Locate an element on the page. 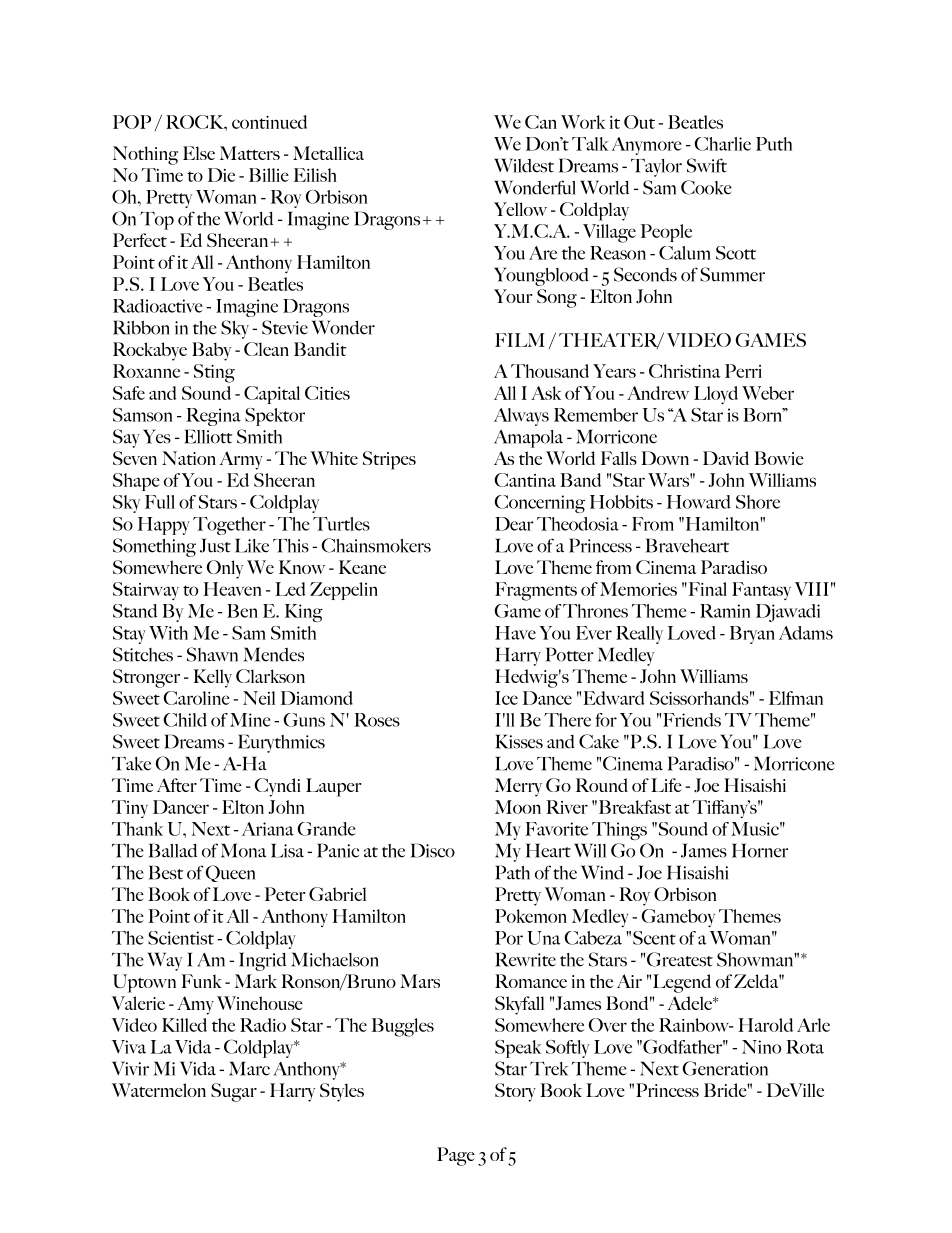  Always is located at coordinates (521, 417).
